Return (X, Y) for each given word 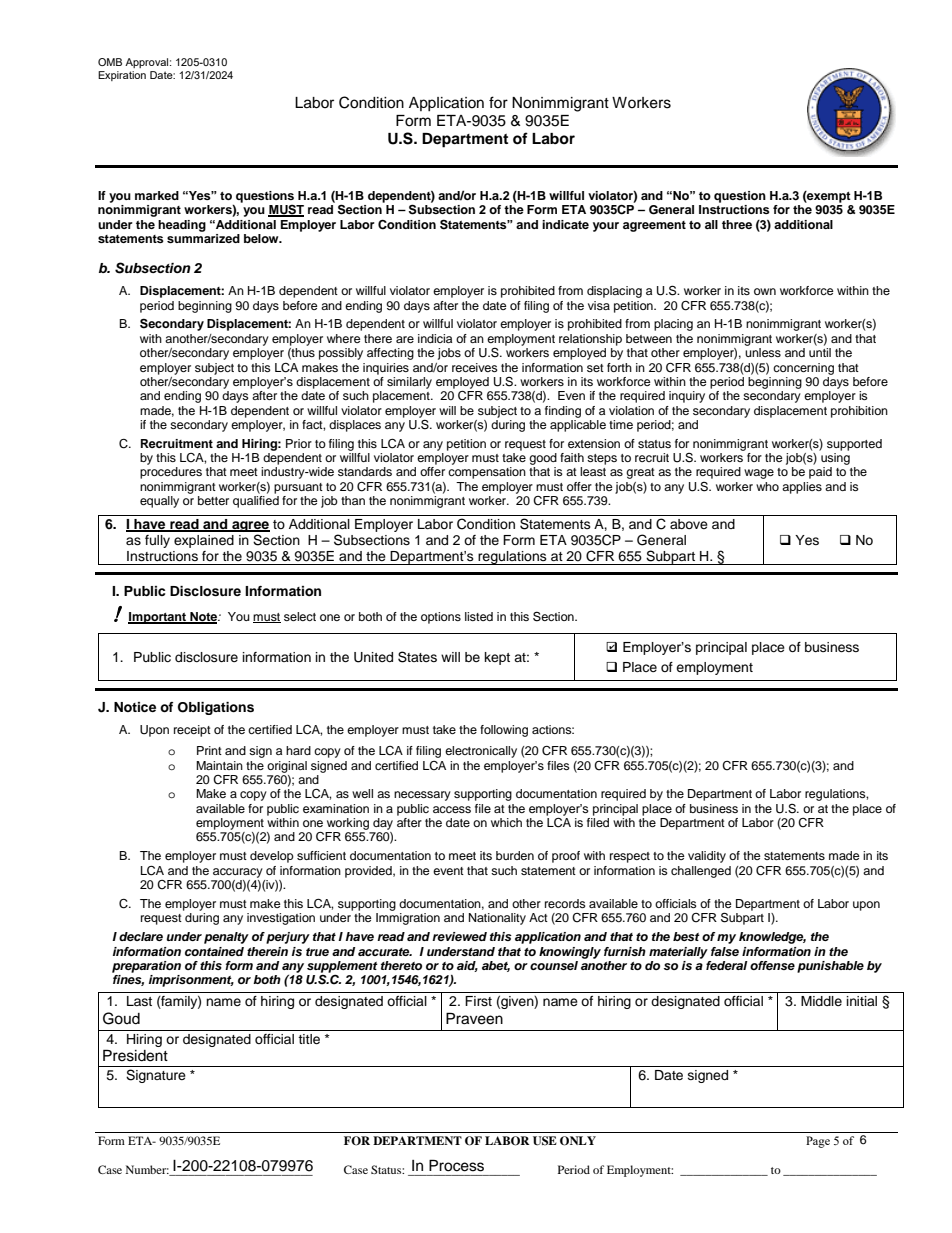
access (452, 809)
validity (707, 857)
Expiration (122, 76)
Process (456, 1166)
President (135, 1055)
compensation (487, 473)
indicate (565, 224)
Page (818, 1142)
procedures (171, 473)
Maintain (219, 765)
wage (759, 474)
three (737, 224)
